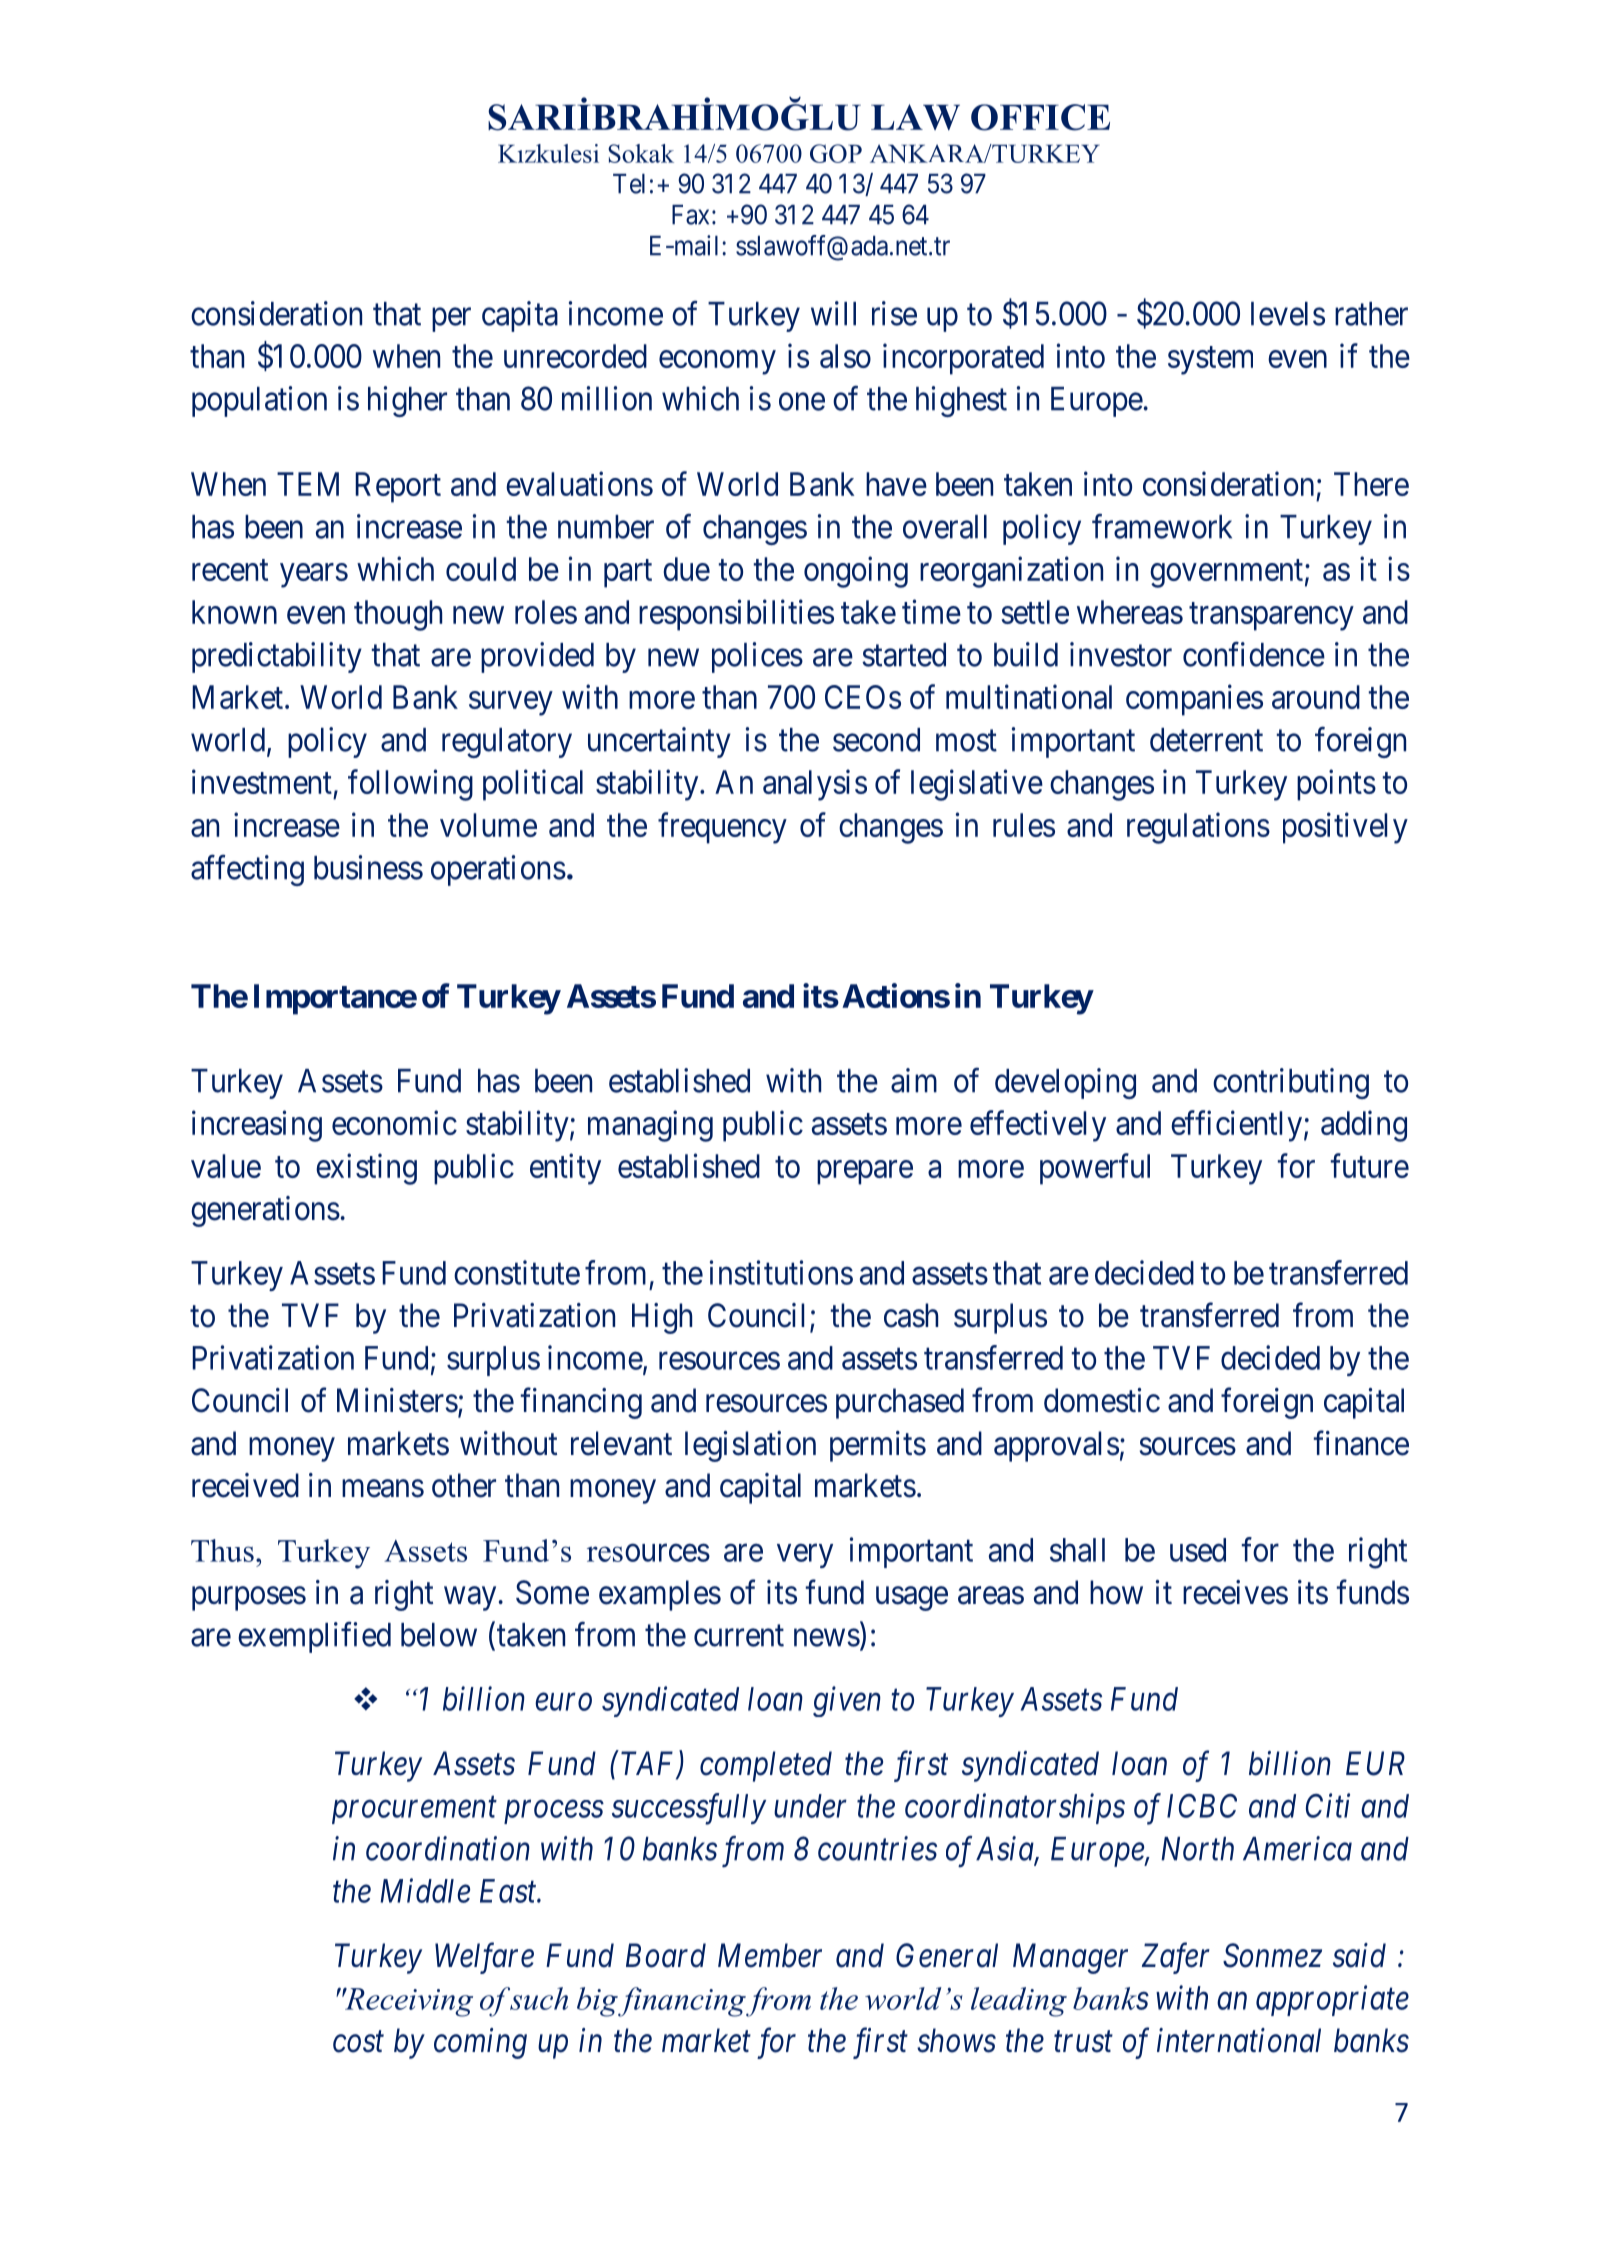  Describe the element at coordinates (394, 1122) in the document. I see `economic` at that location.
